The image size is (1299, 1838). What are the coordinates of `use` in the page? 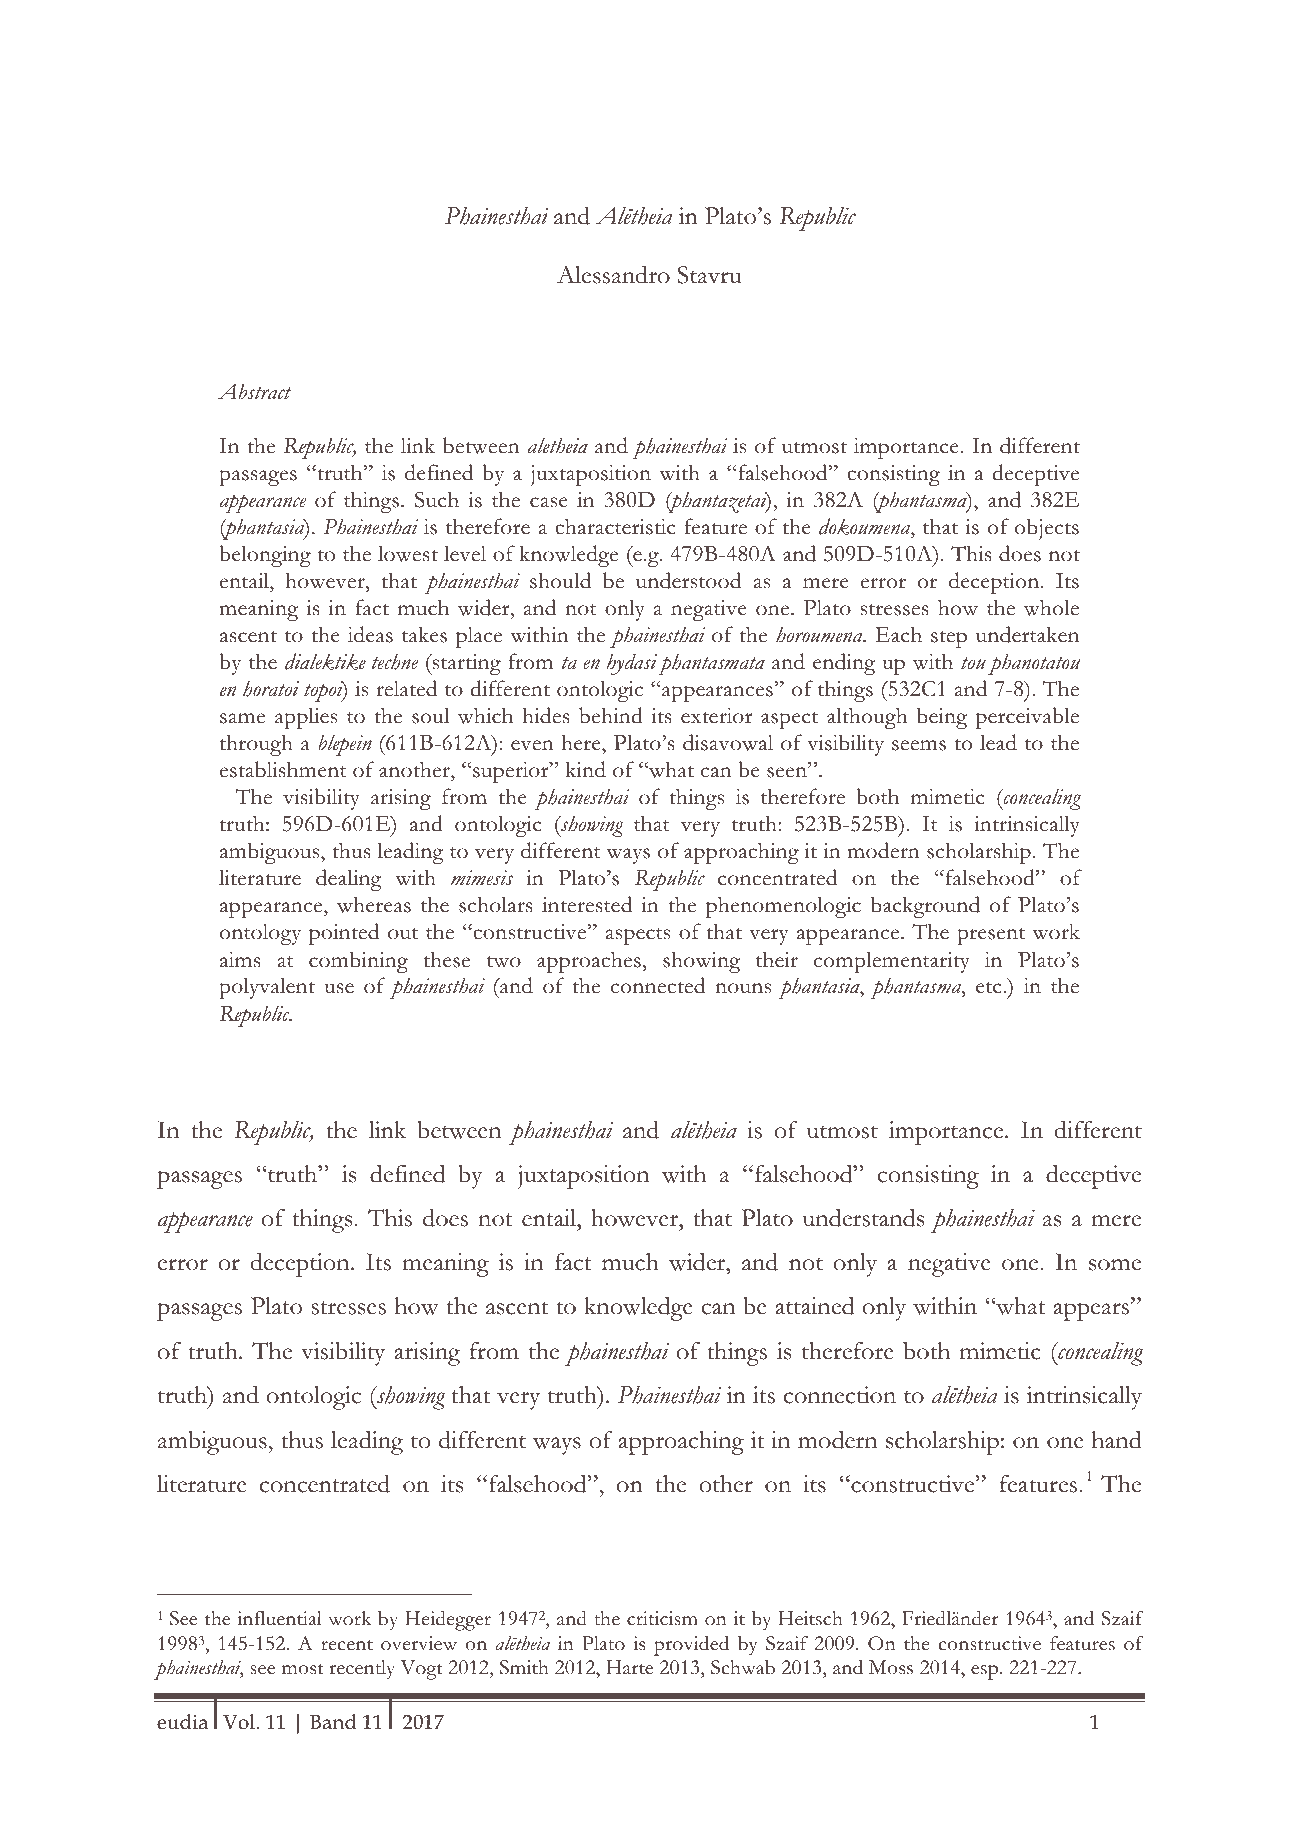 It's located at (339, 988).
